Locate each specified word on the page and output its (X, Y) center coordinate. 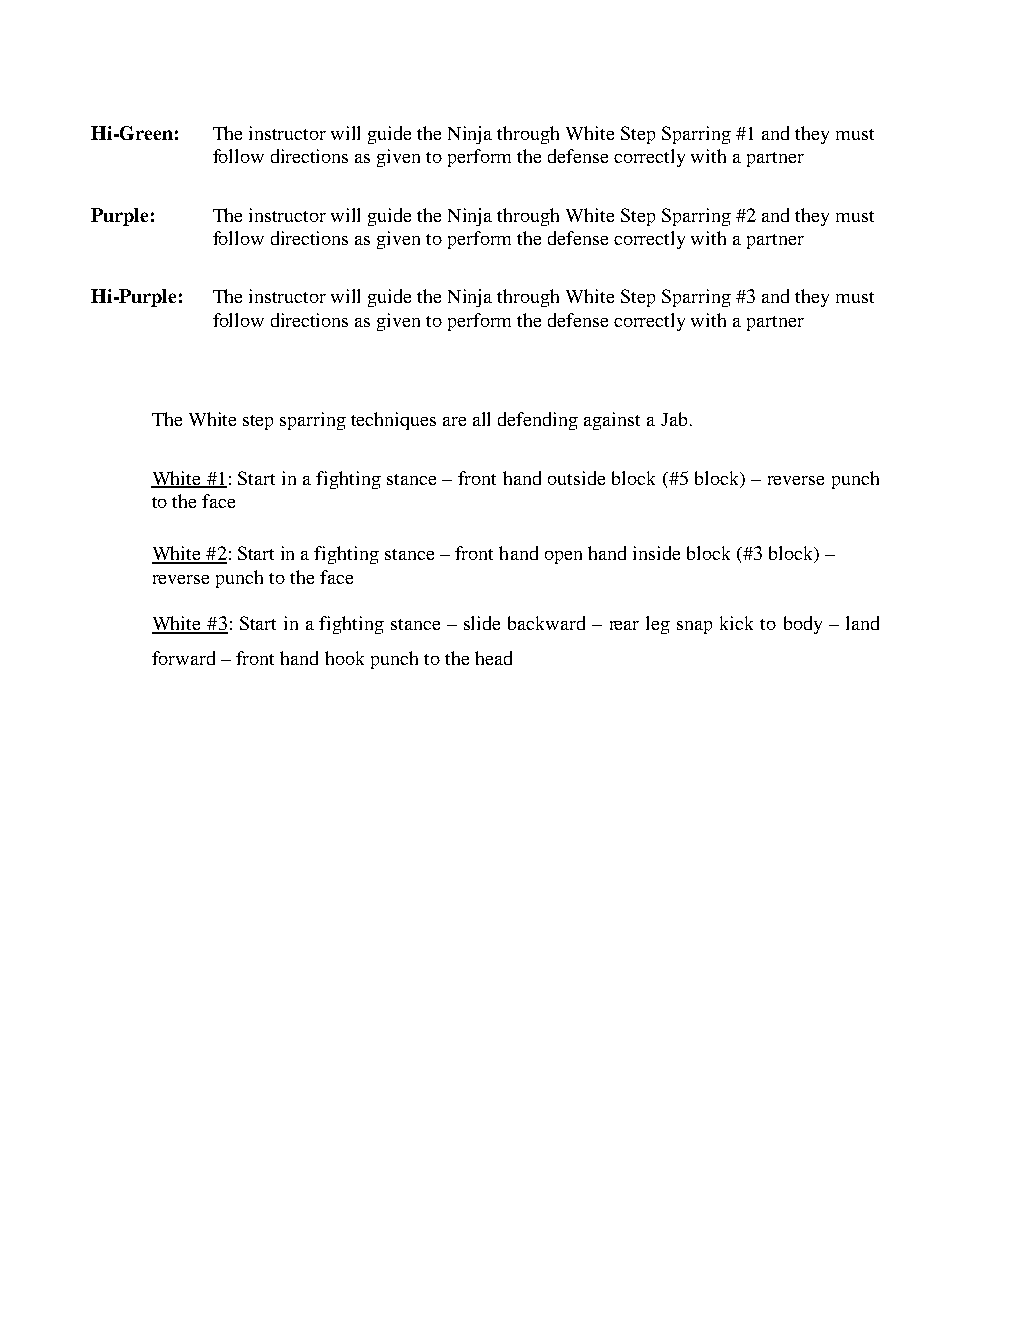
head (493, 658)
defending (538, 421)
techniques (393, 421)
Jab (674, 419)
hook (344, 658)
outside (576, 478)
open (563, 557)
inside (656, 553)
